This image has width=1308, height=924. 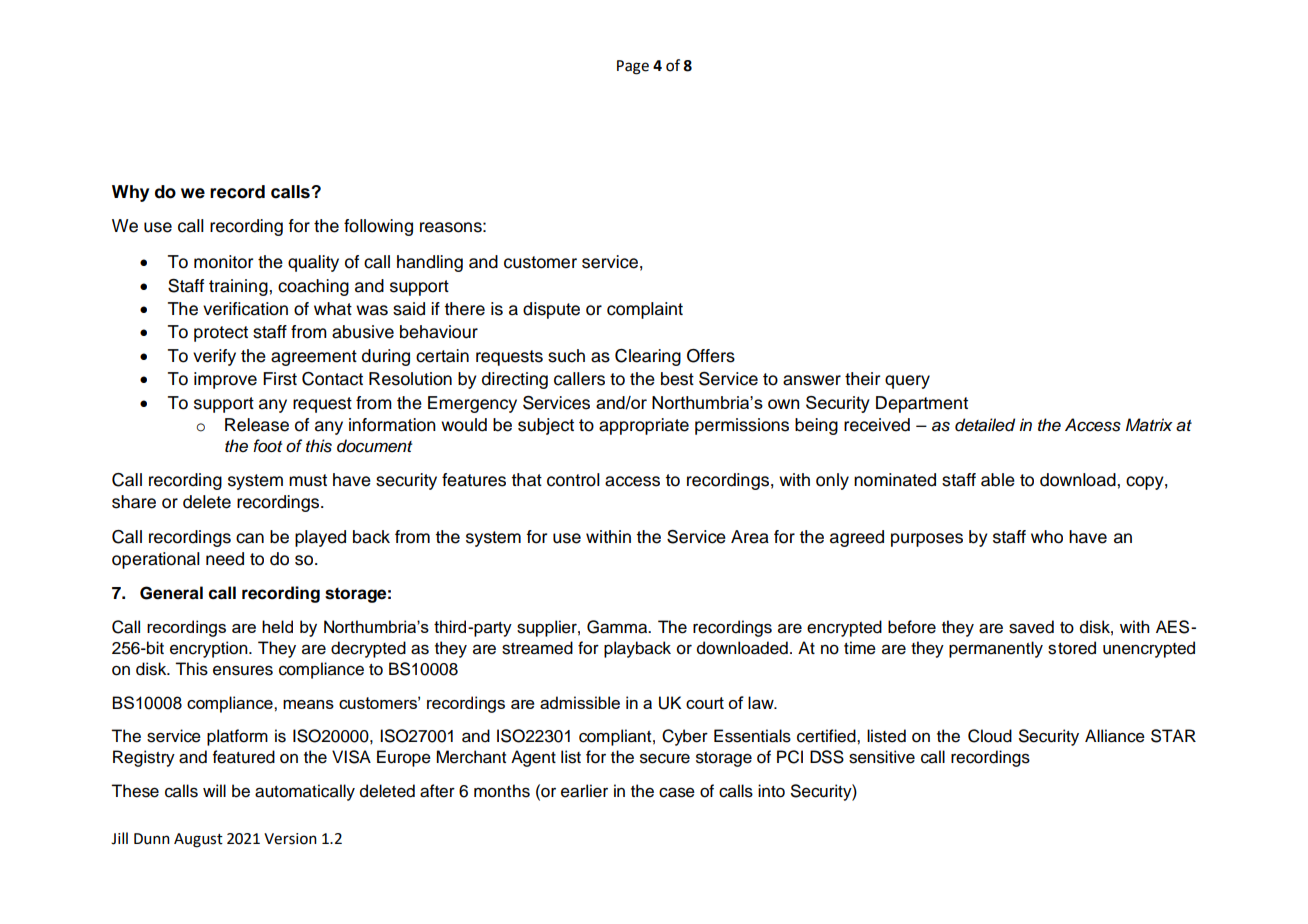 What do you see at coordinates (223, 262) in the image?
I see `monitor` at bounding box center [223, 262].
